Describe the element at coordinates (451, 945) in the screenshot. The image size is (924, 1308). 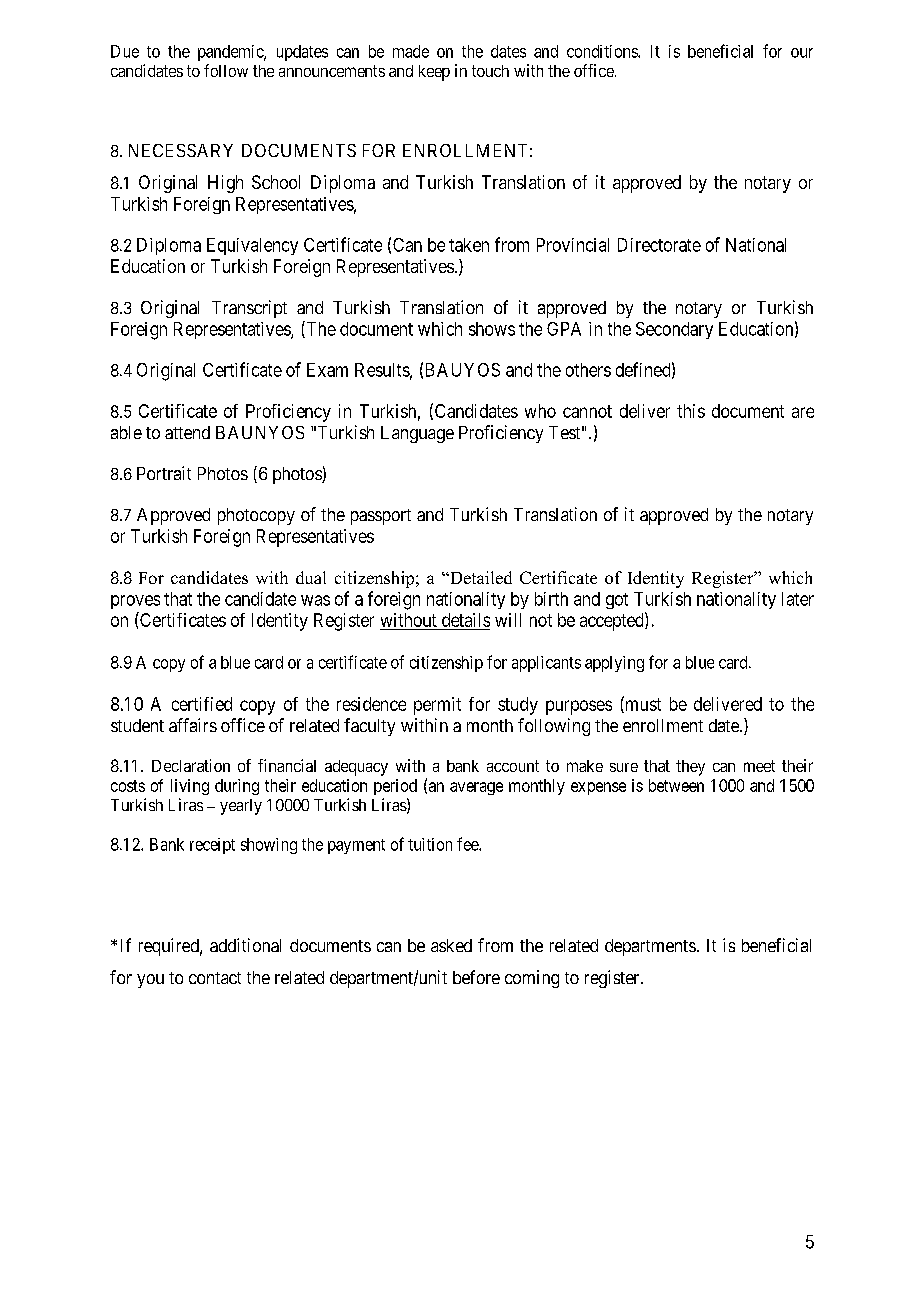
I see `asked` at that location.
